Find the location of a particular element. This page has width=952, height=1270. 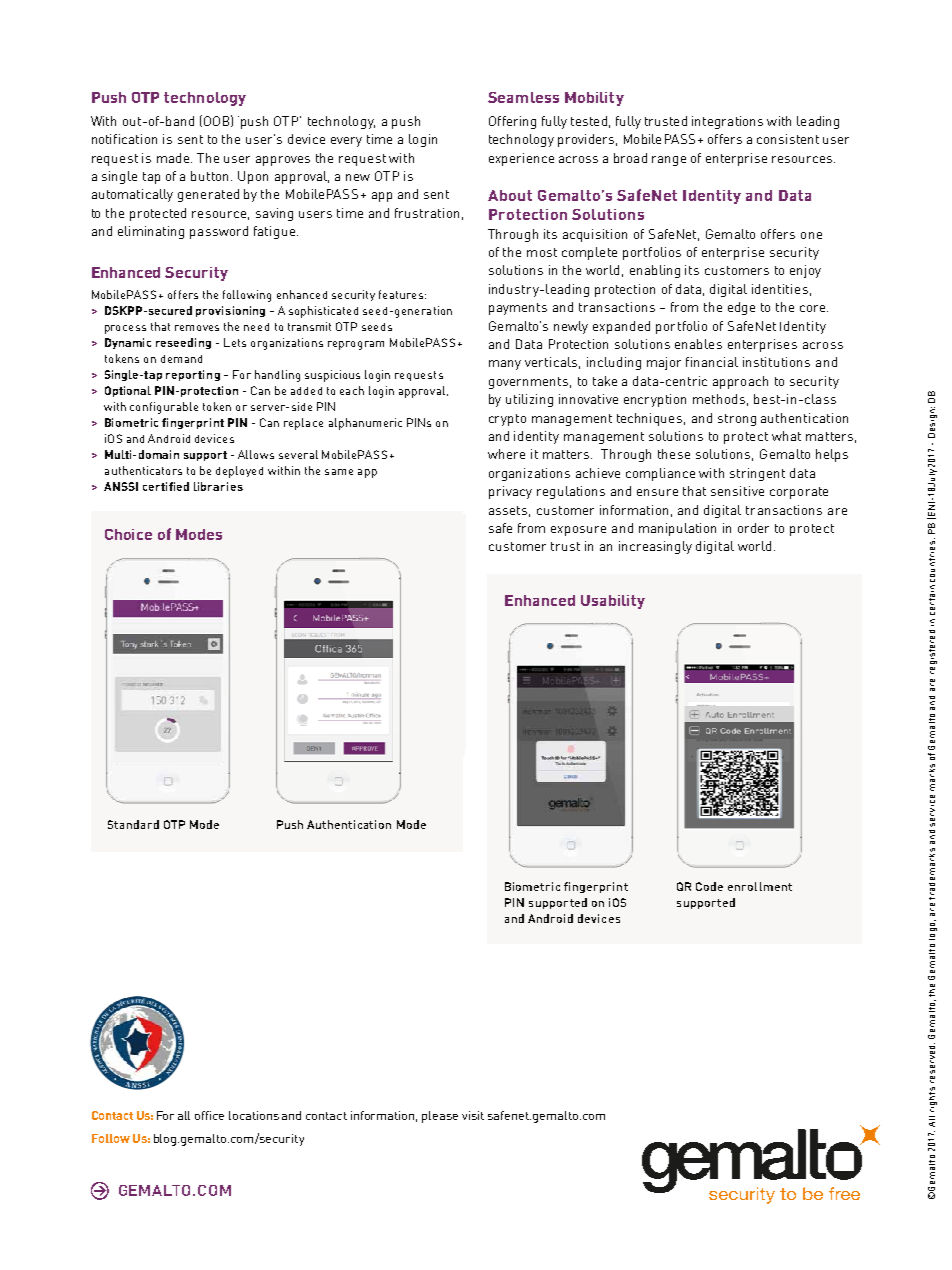

Offering is located at coordinates (512, 122).
